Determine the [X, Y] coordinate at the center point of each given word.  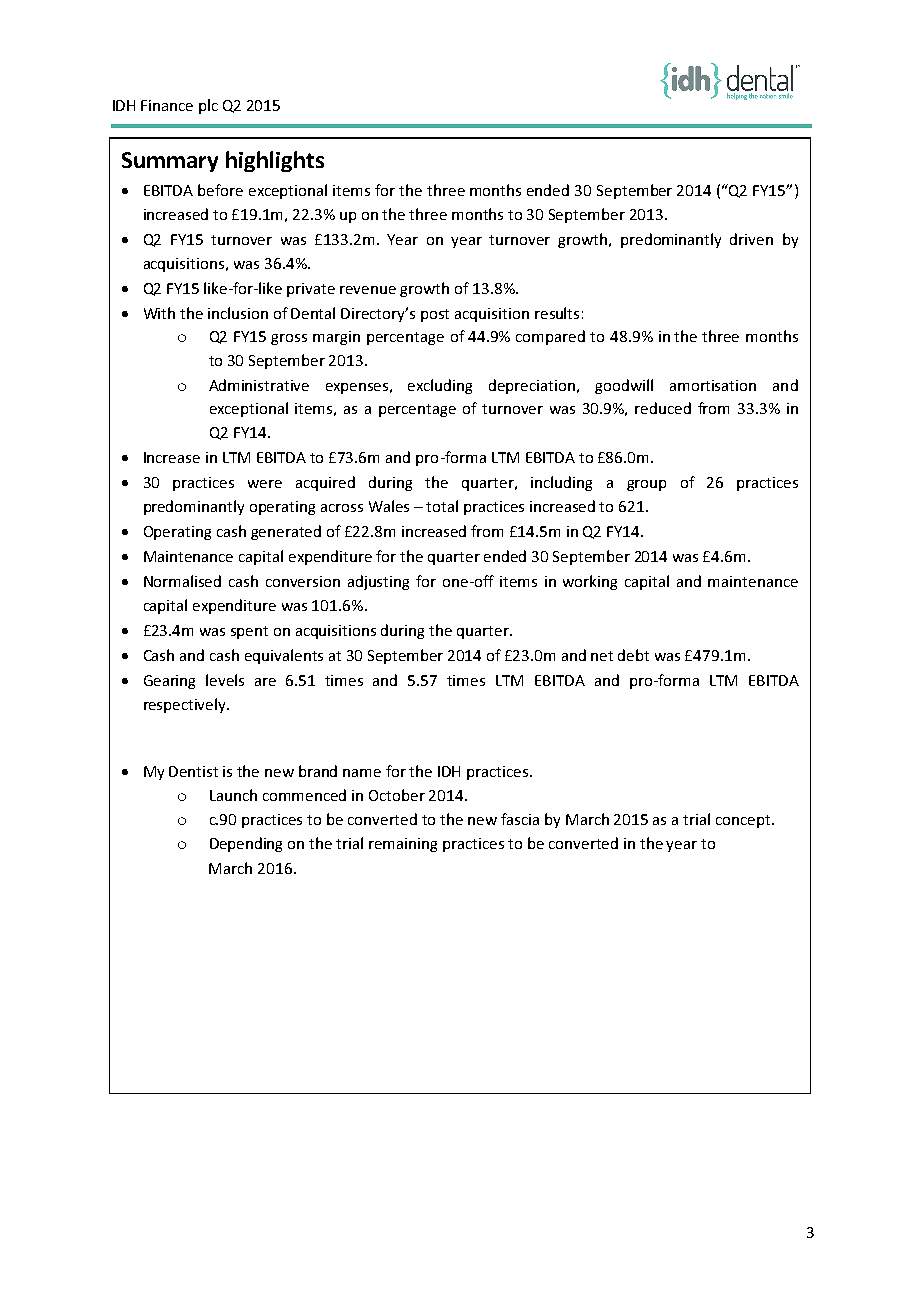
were [265, 484]
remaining [403, 845]
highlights [275, 161]
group [646, 485]
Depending [246, 844]
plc [208, 106]
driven [751, 239]
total [442, 506]
